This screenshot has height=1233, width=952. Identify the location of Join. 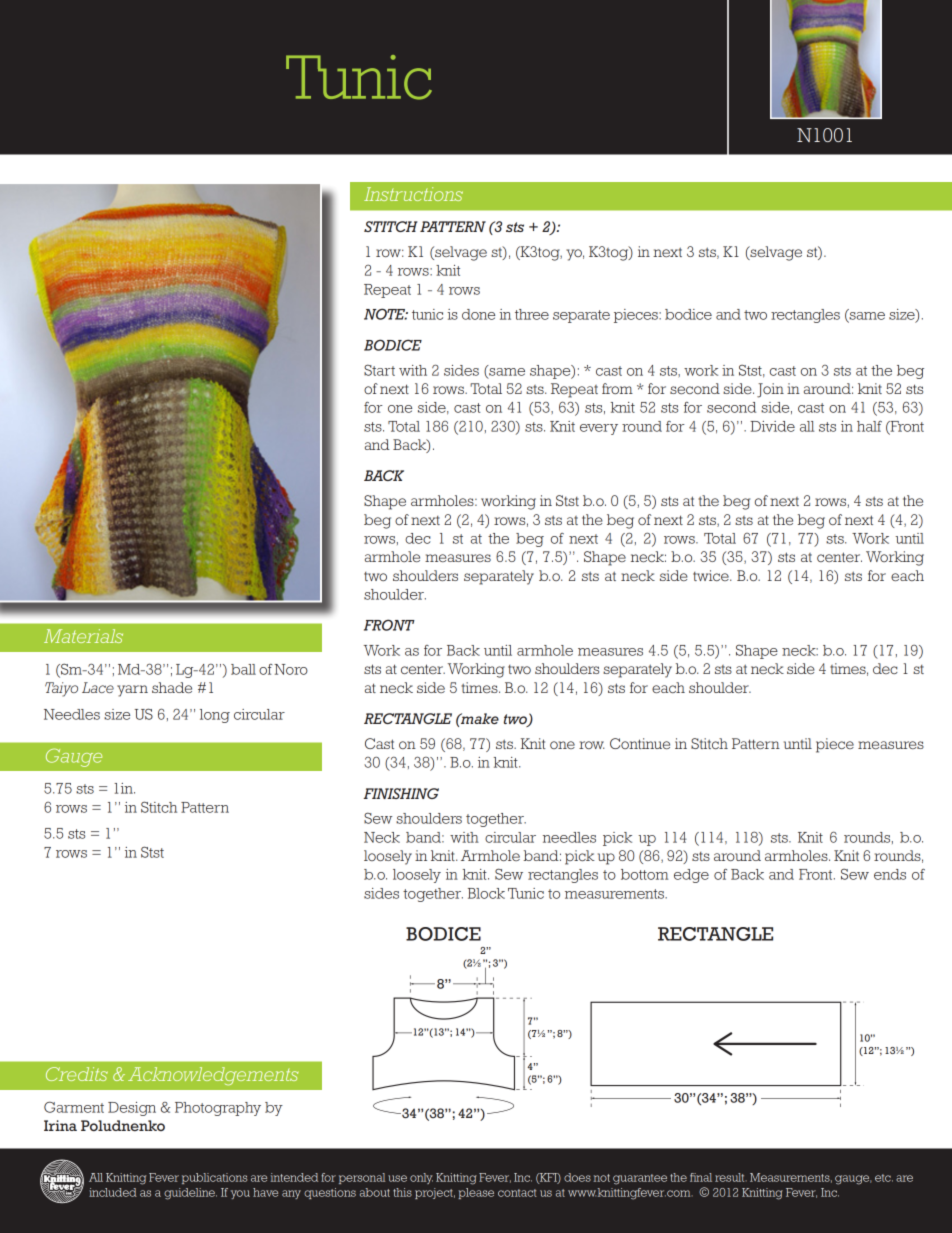
(770, 390).
